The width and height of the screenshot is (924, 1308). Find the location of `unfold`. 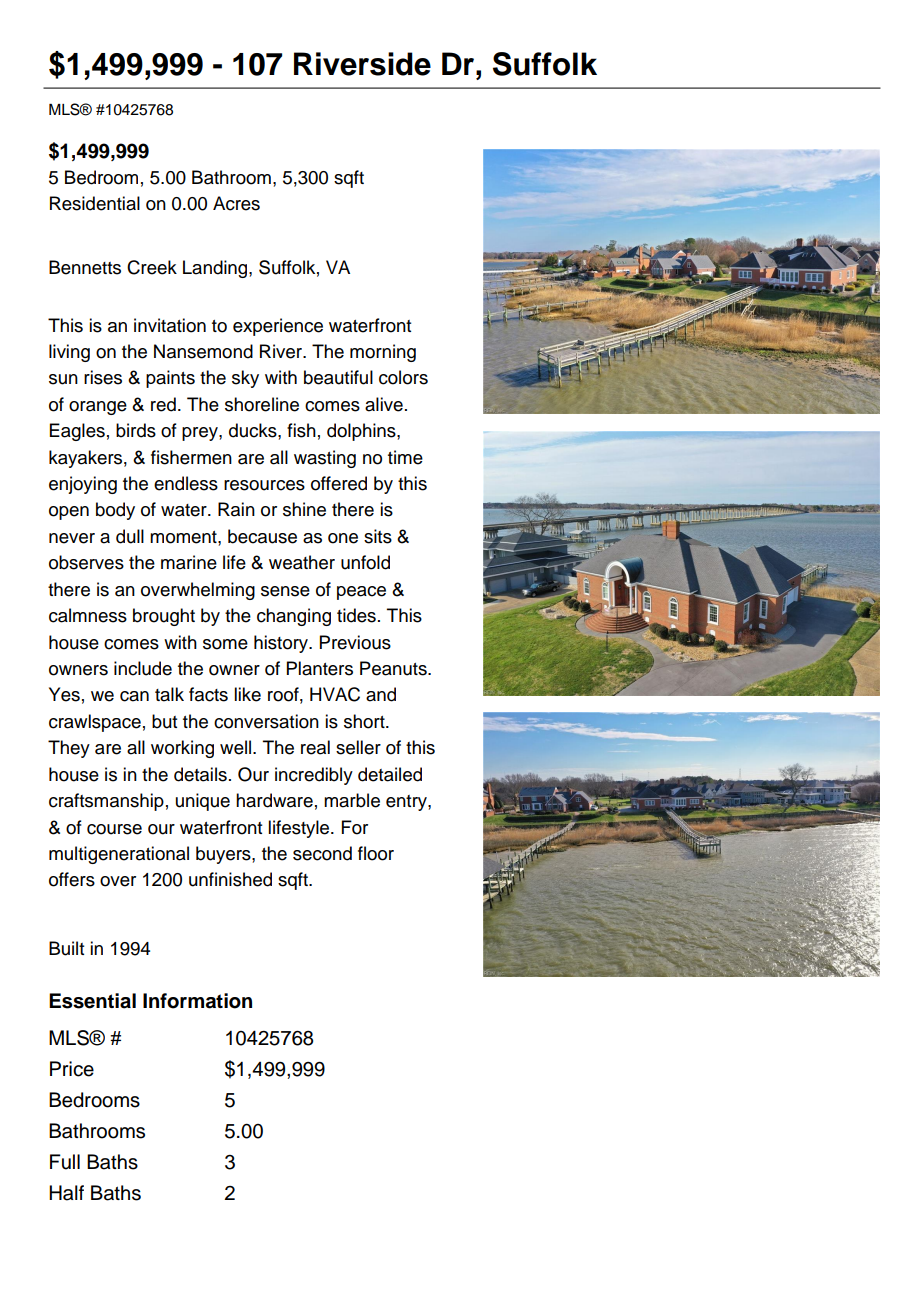

unfold is located at coordinates (365, 562).
